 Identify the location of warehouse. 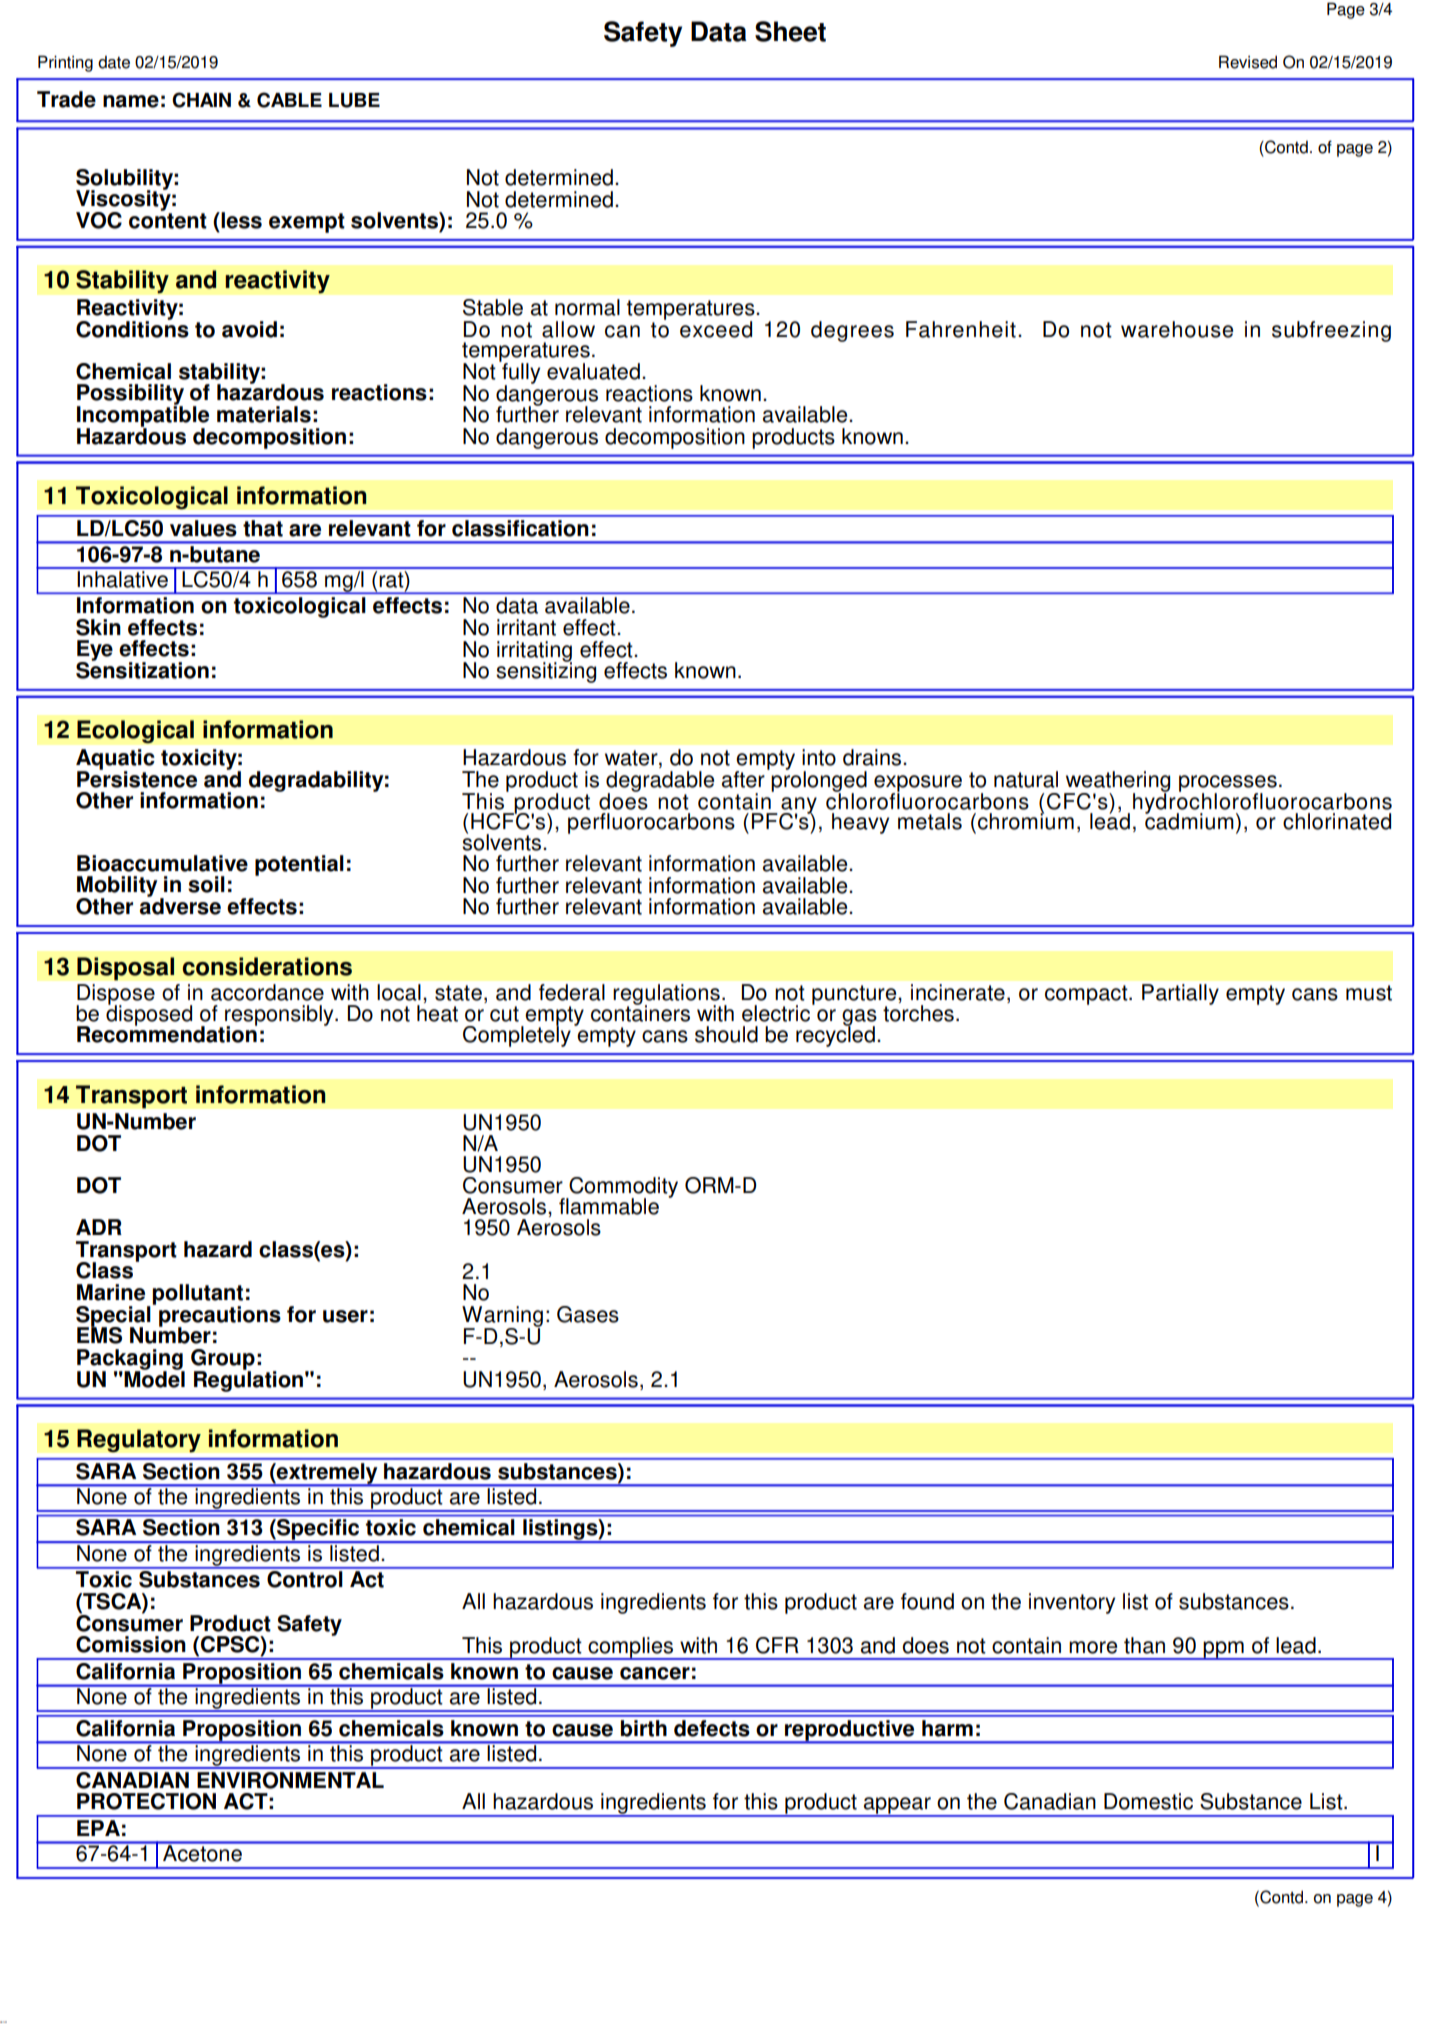
(1177, 329).
